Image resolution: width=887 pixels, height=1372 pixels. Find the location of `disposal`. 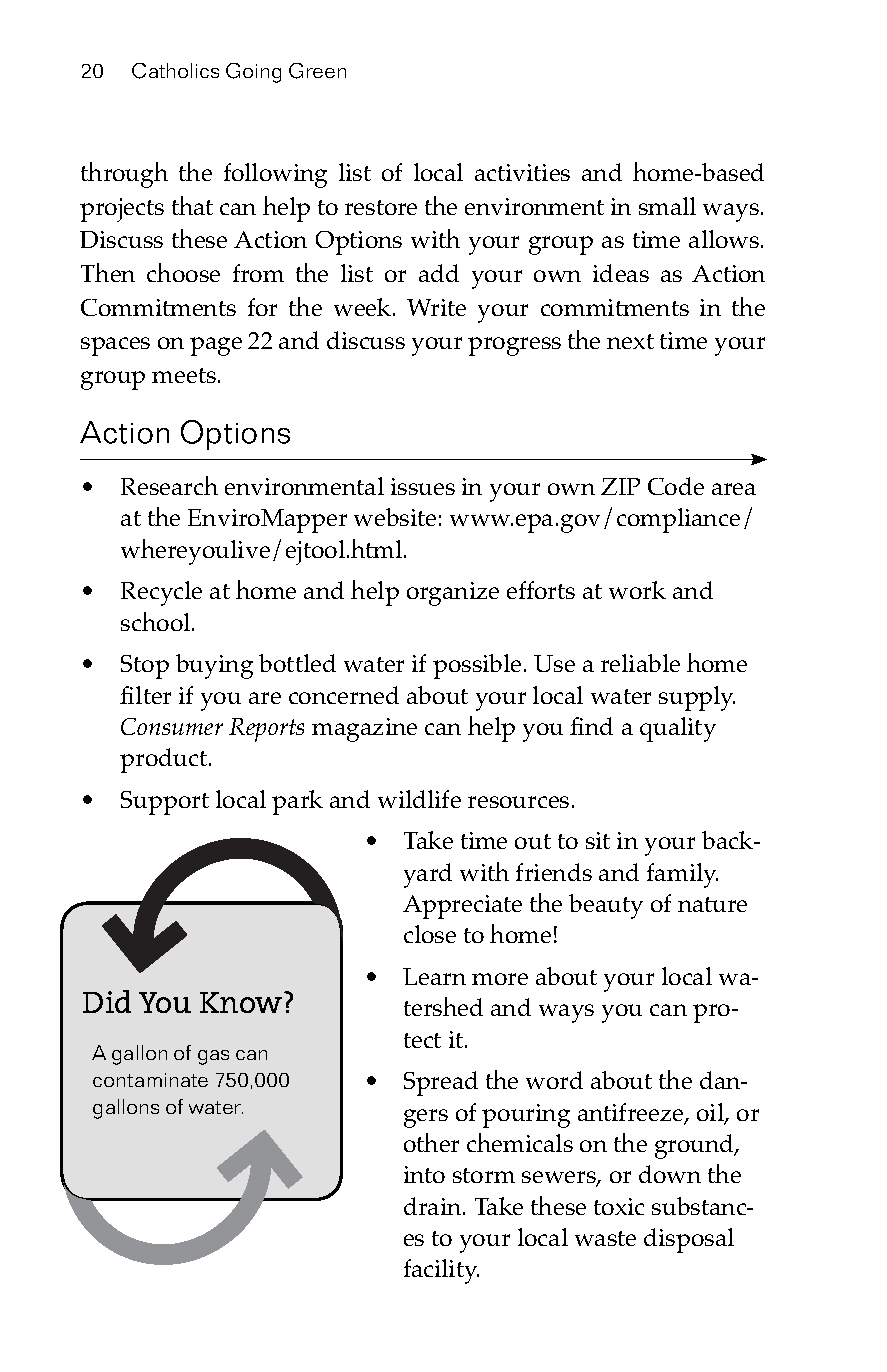

disposal is located at coordinates (689, 1240).
